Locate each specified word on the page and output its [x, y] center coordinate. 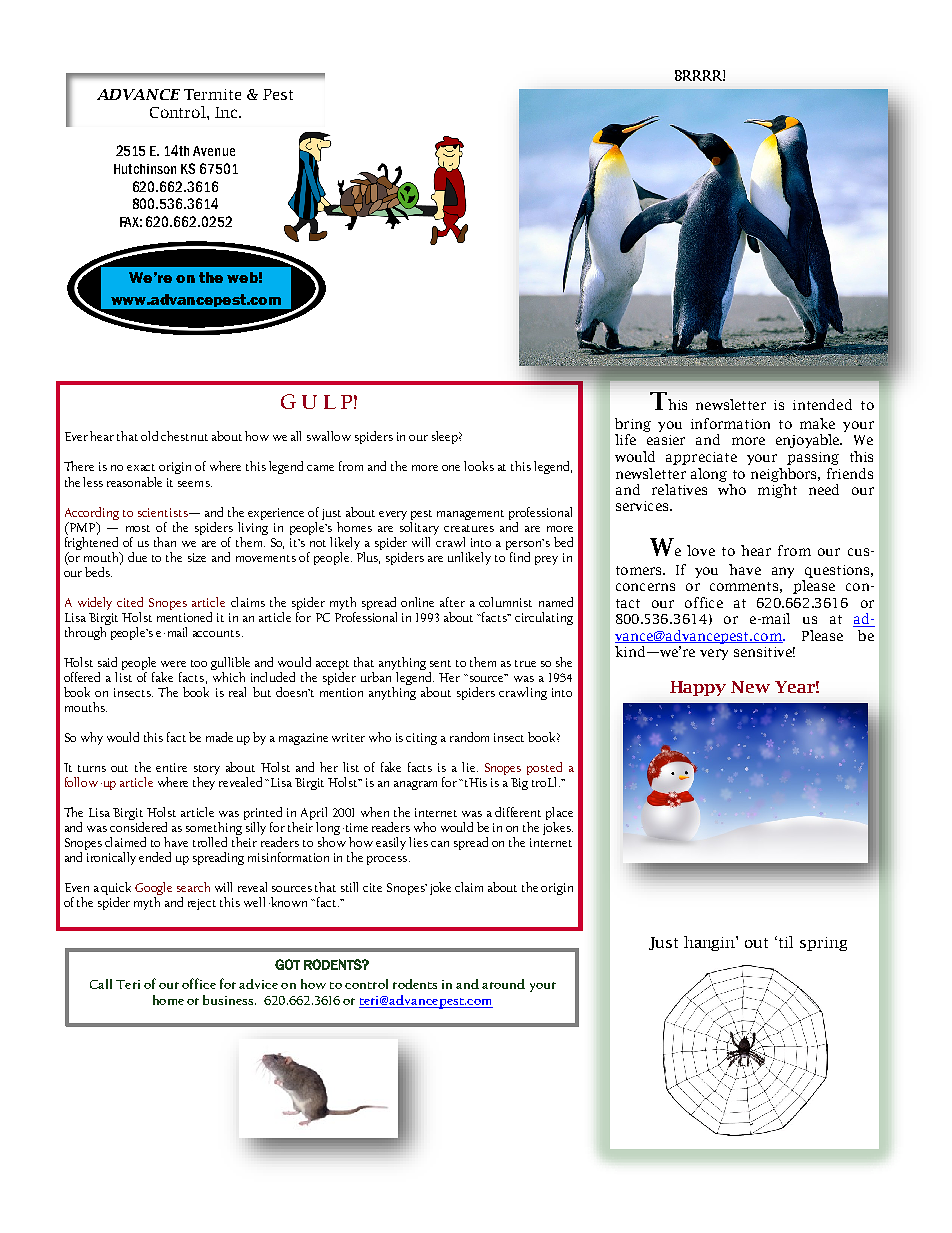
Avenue [214, 151]
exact [141, 467]
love [701, 550]
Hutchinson [145, 169]
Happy [698, 688]
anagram [415, 785]
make [817, 423]
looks [479, 466]
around [503, 984]
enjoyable [809, 441]
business [229, 1000]
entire [171, 767]
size [197, 557]
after [452, 602]
